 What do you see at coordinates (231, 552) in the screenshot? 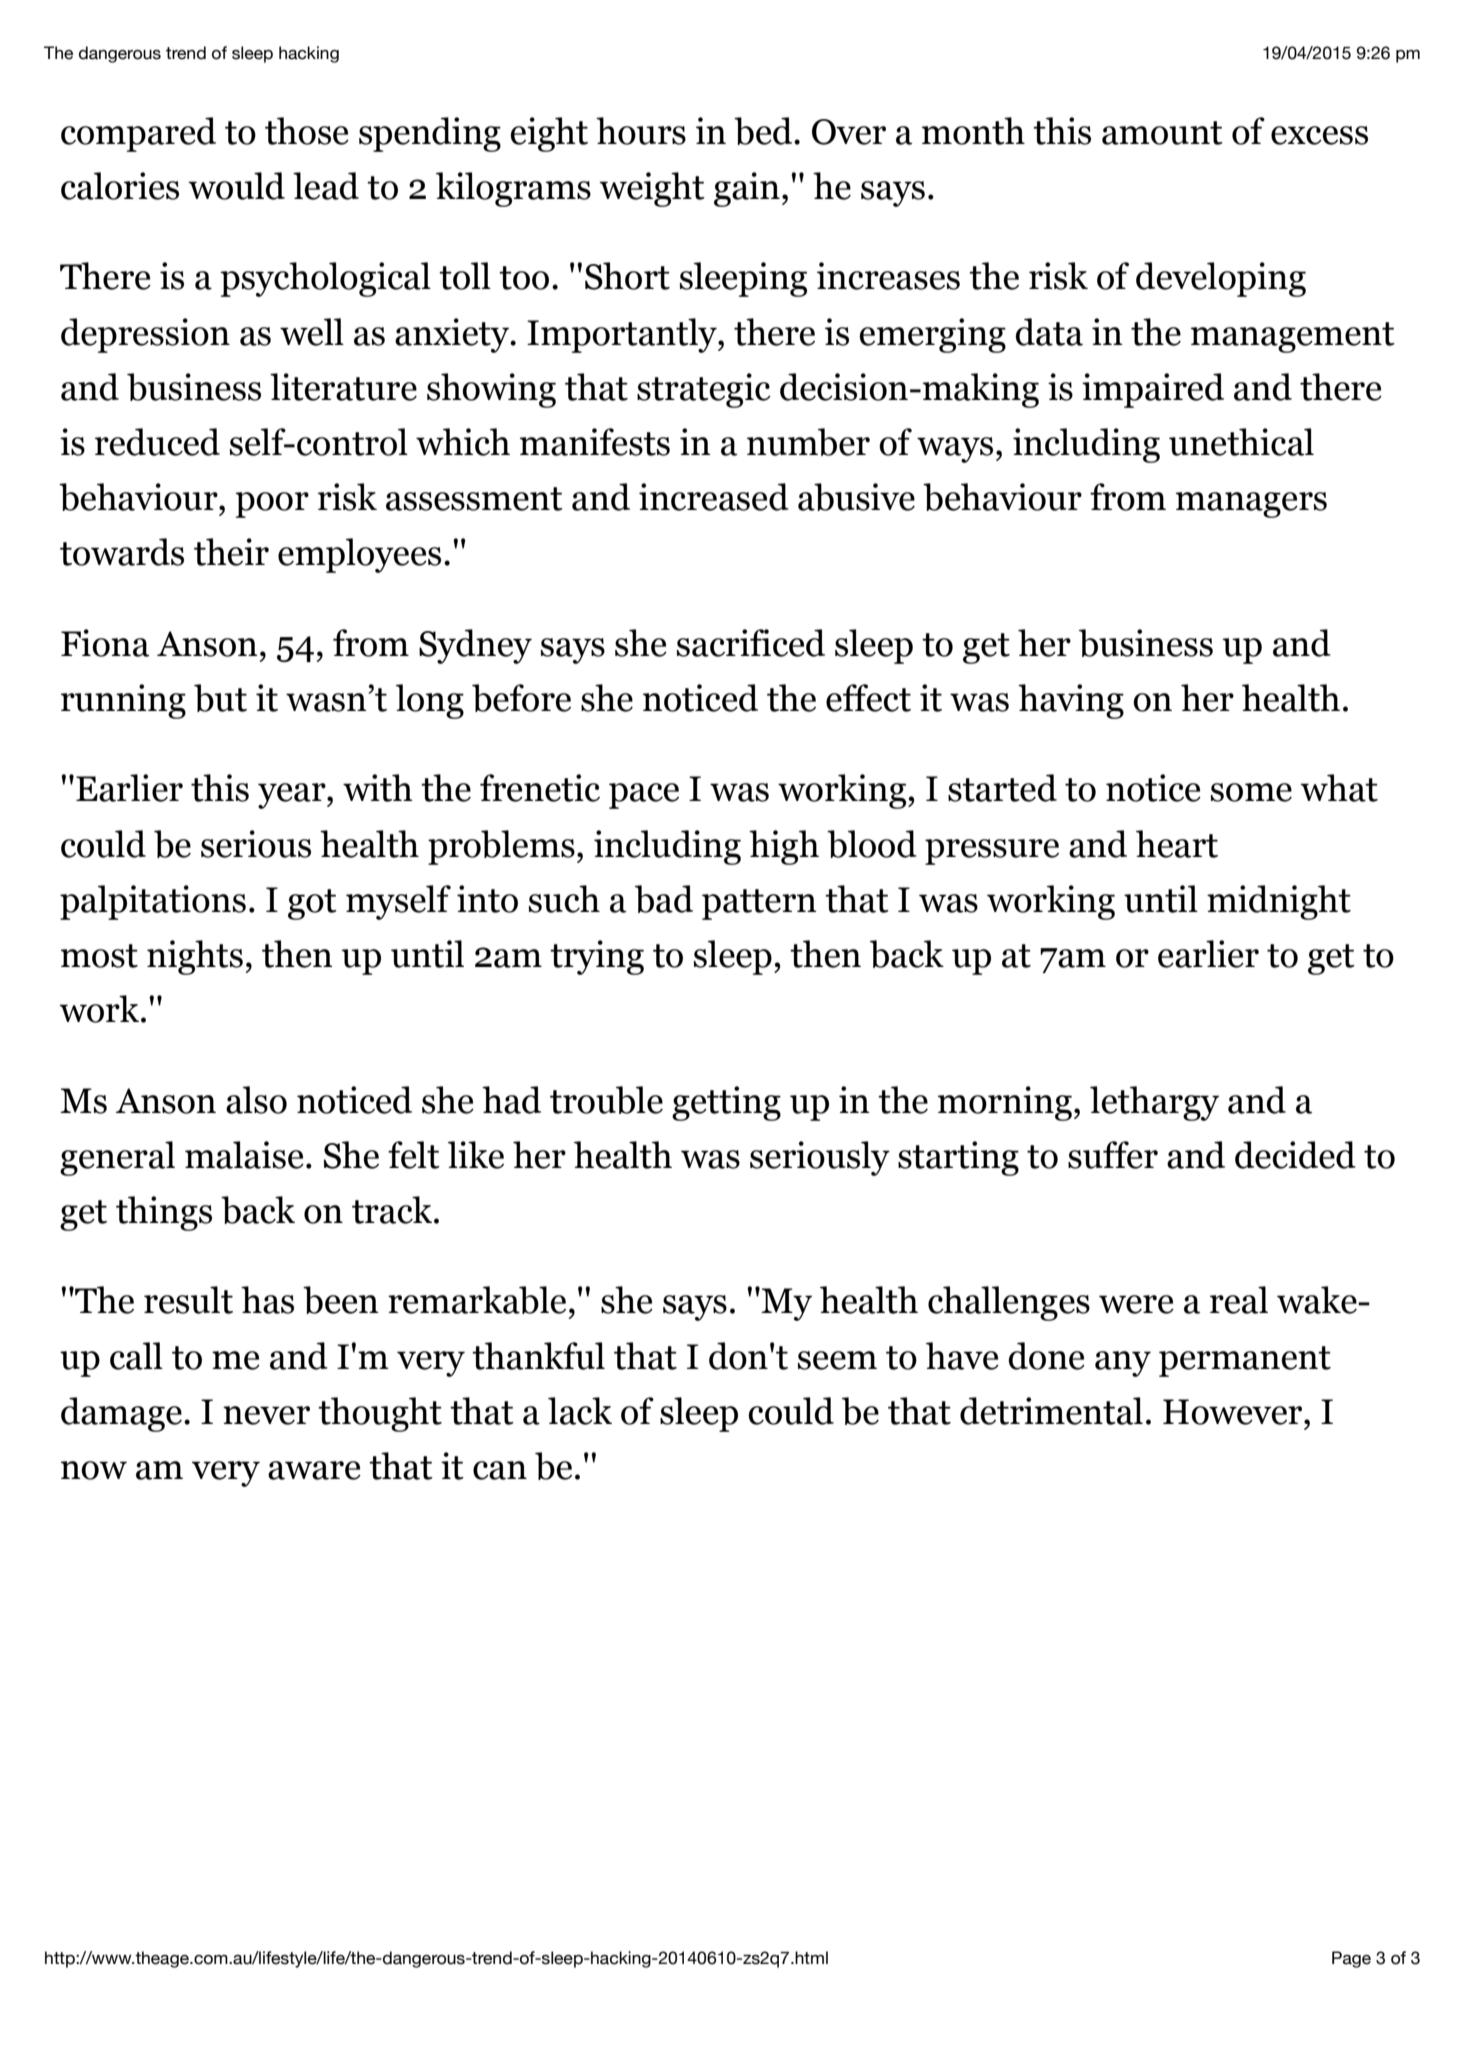
I see `their` at bounding box center [231, 552].
